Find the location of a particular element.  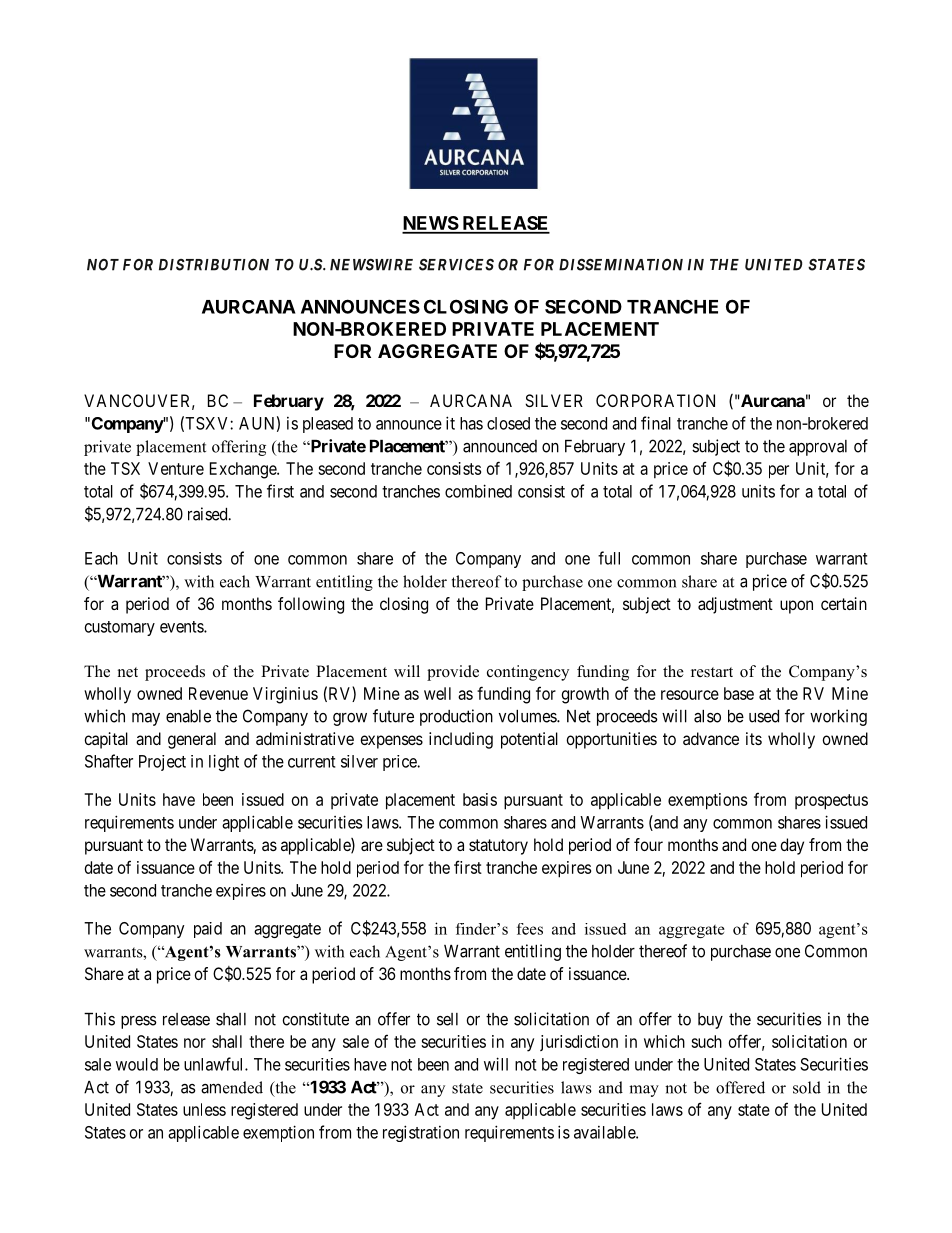

base is located at coordinates (739, 693).
